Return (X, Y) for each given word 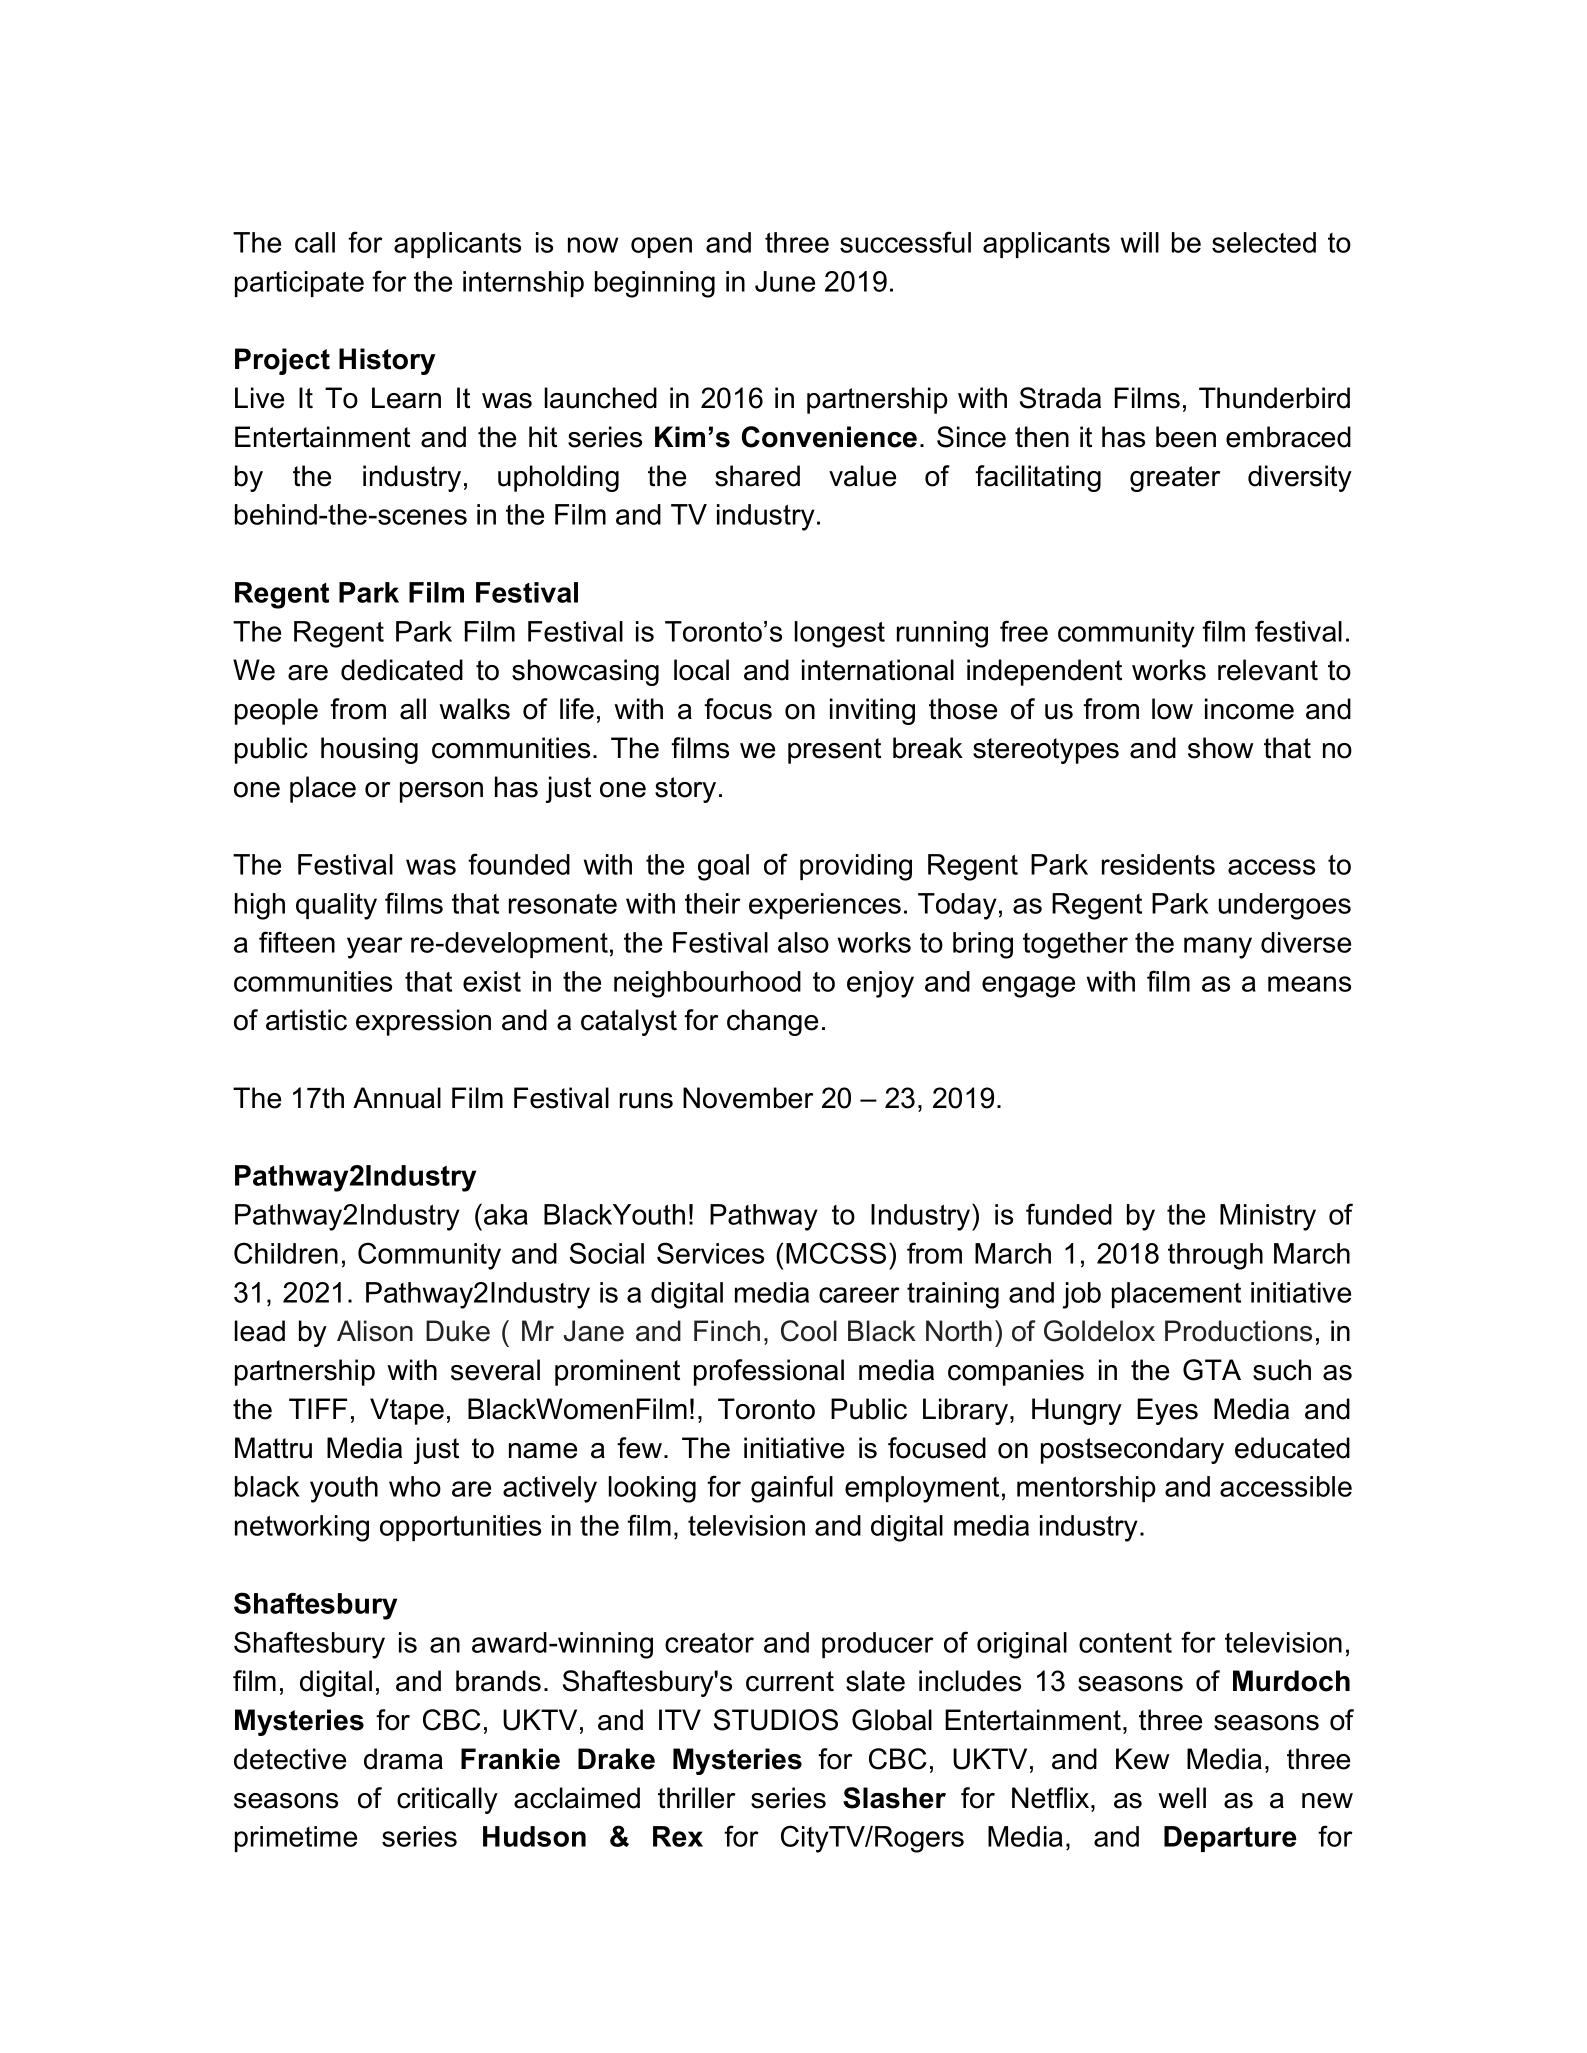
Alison (375, 1331)
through (1215, 1256)
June (785, 281)
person (441, 792)
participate (299, 284)
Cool (809, 1331)
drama (403, 1759)
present (834, 751)
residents (1158, 864)
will (1140, 242)
